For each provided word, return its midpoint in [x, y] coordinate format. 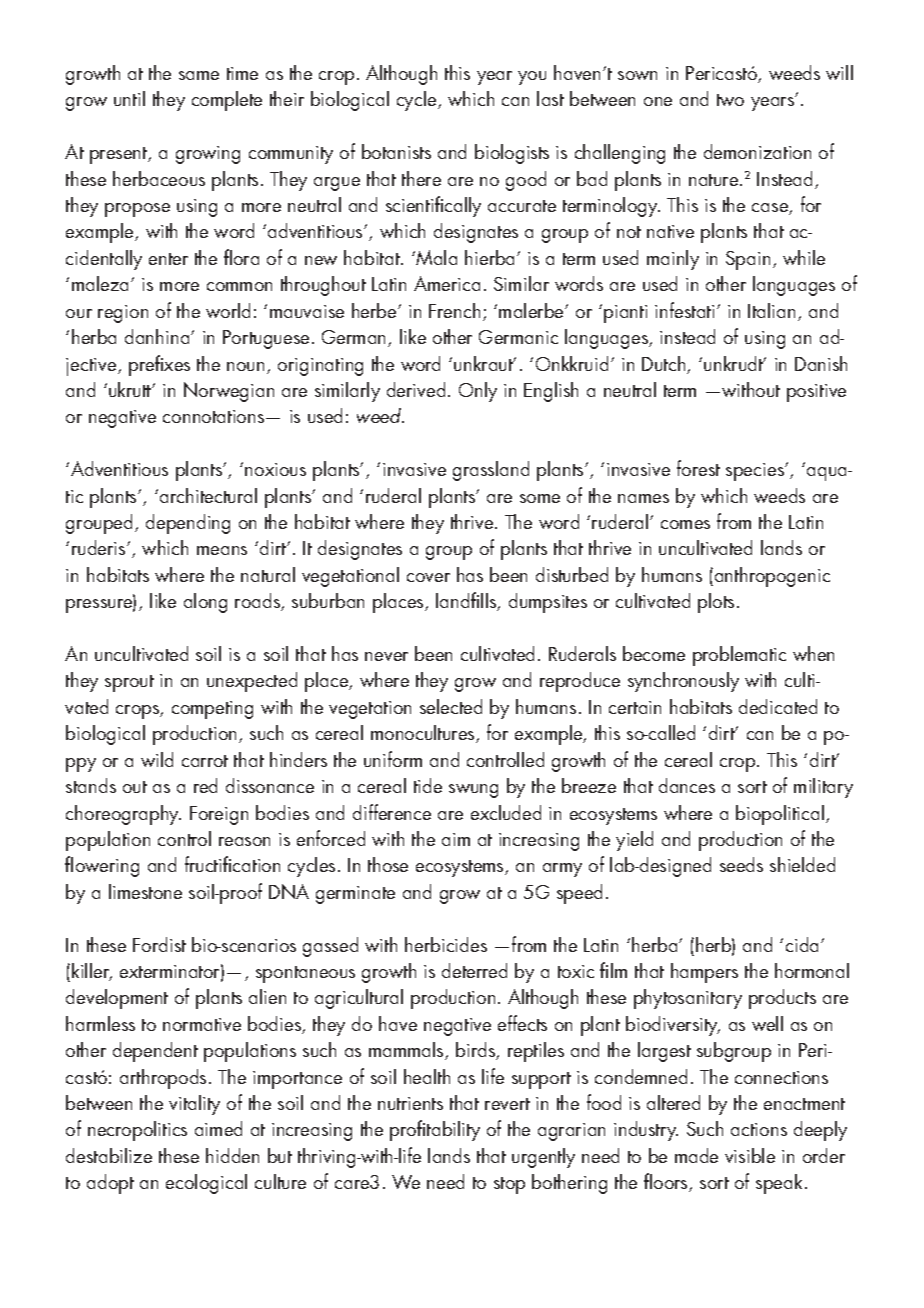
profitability [435, 1130]
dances [687, 785]
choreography [123, 815]
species [756, 472]
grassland [491, 471]
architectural [208, 495]
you [532, 78]
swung [473, 791]
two [730, 100]
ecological [206, 1184]
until [129, 98]
